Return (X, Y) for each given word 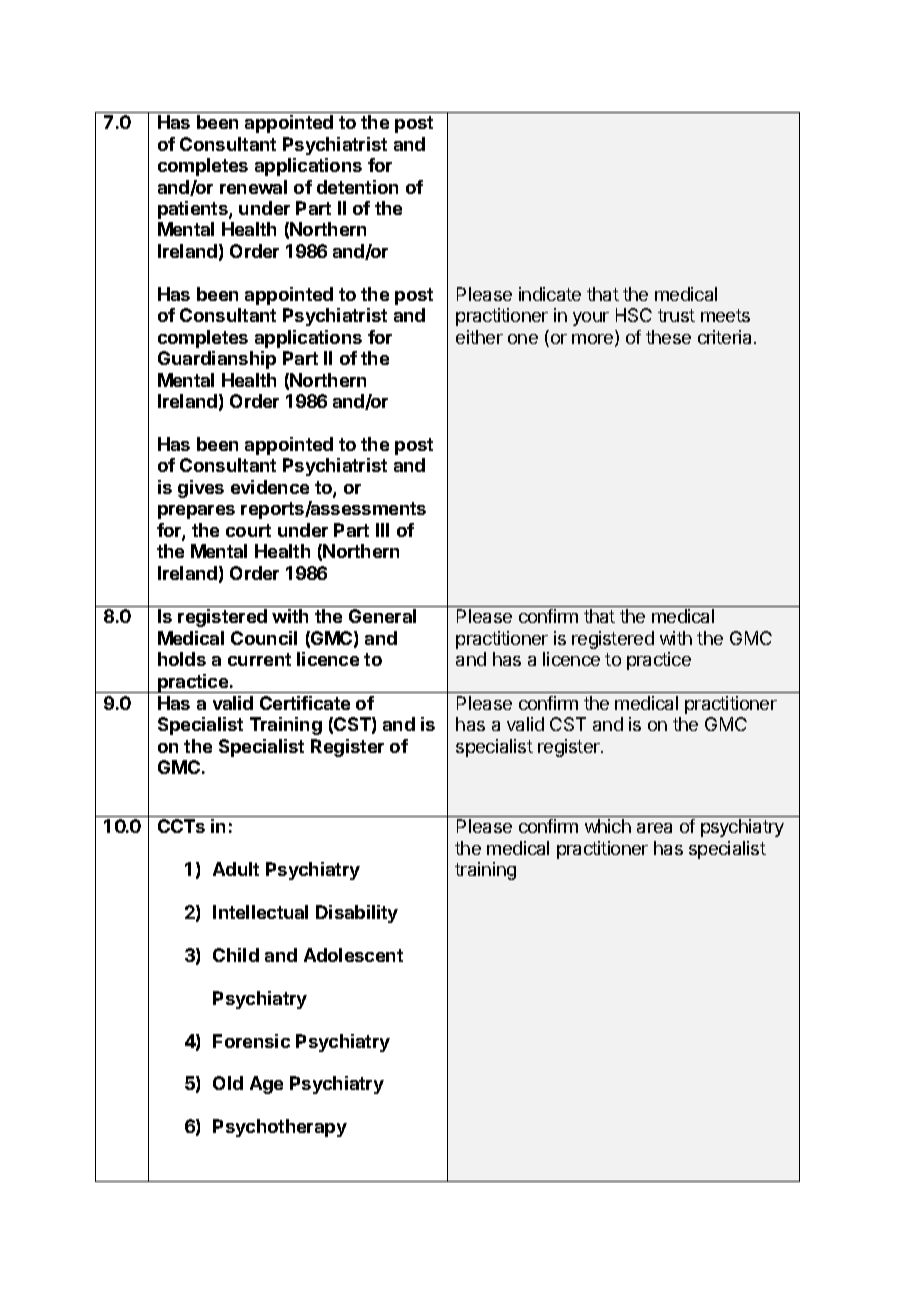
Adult (236, 869)
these (668, 337)
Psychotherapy (280, 1128)
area (654, 828)
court (248, 530)
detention (357, 187)
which (608, 826)
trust (676, 315)
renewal (253, 187)
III (382, 530)
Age (266, 1085)
